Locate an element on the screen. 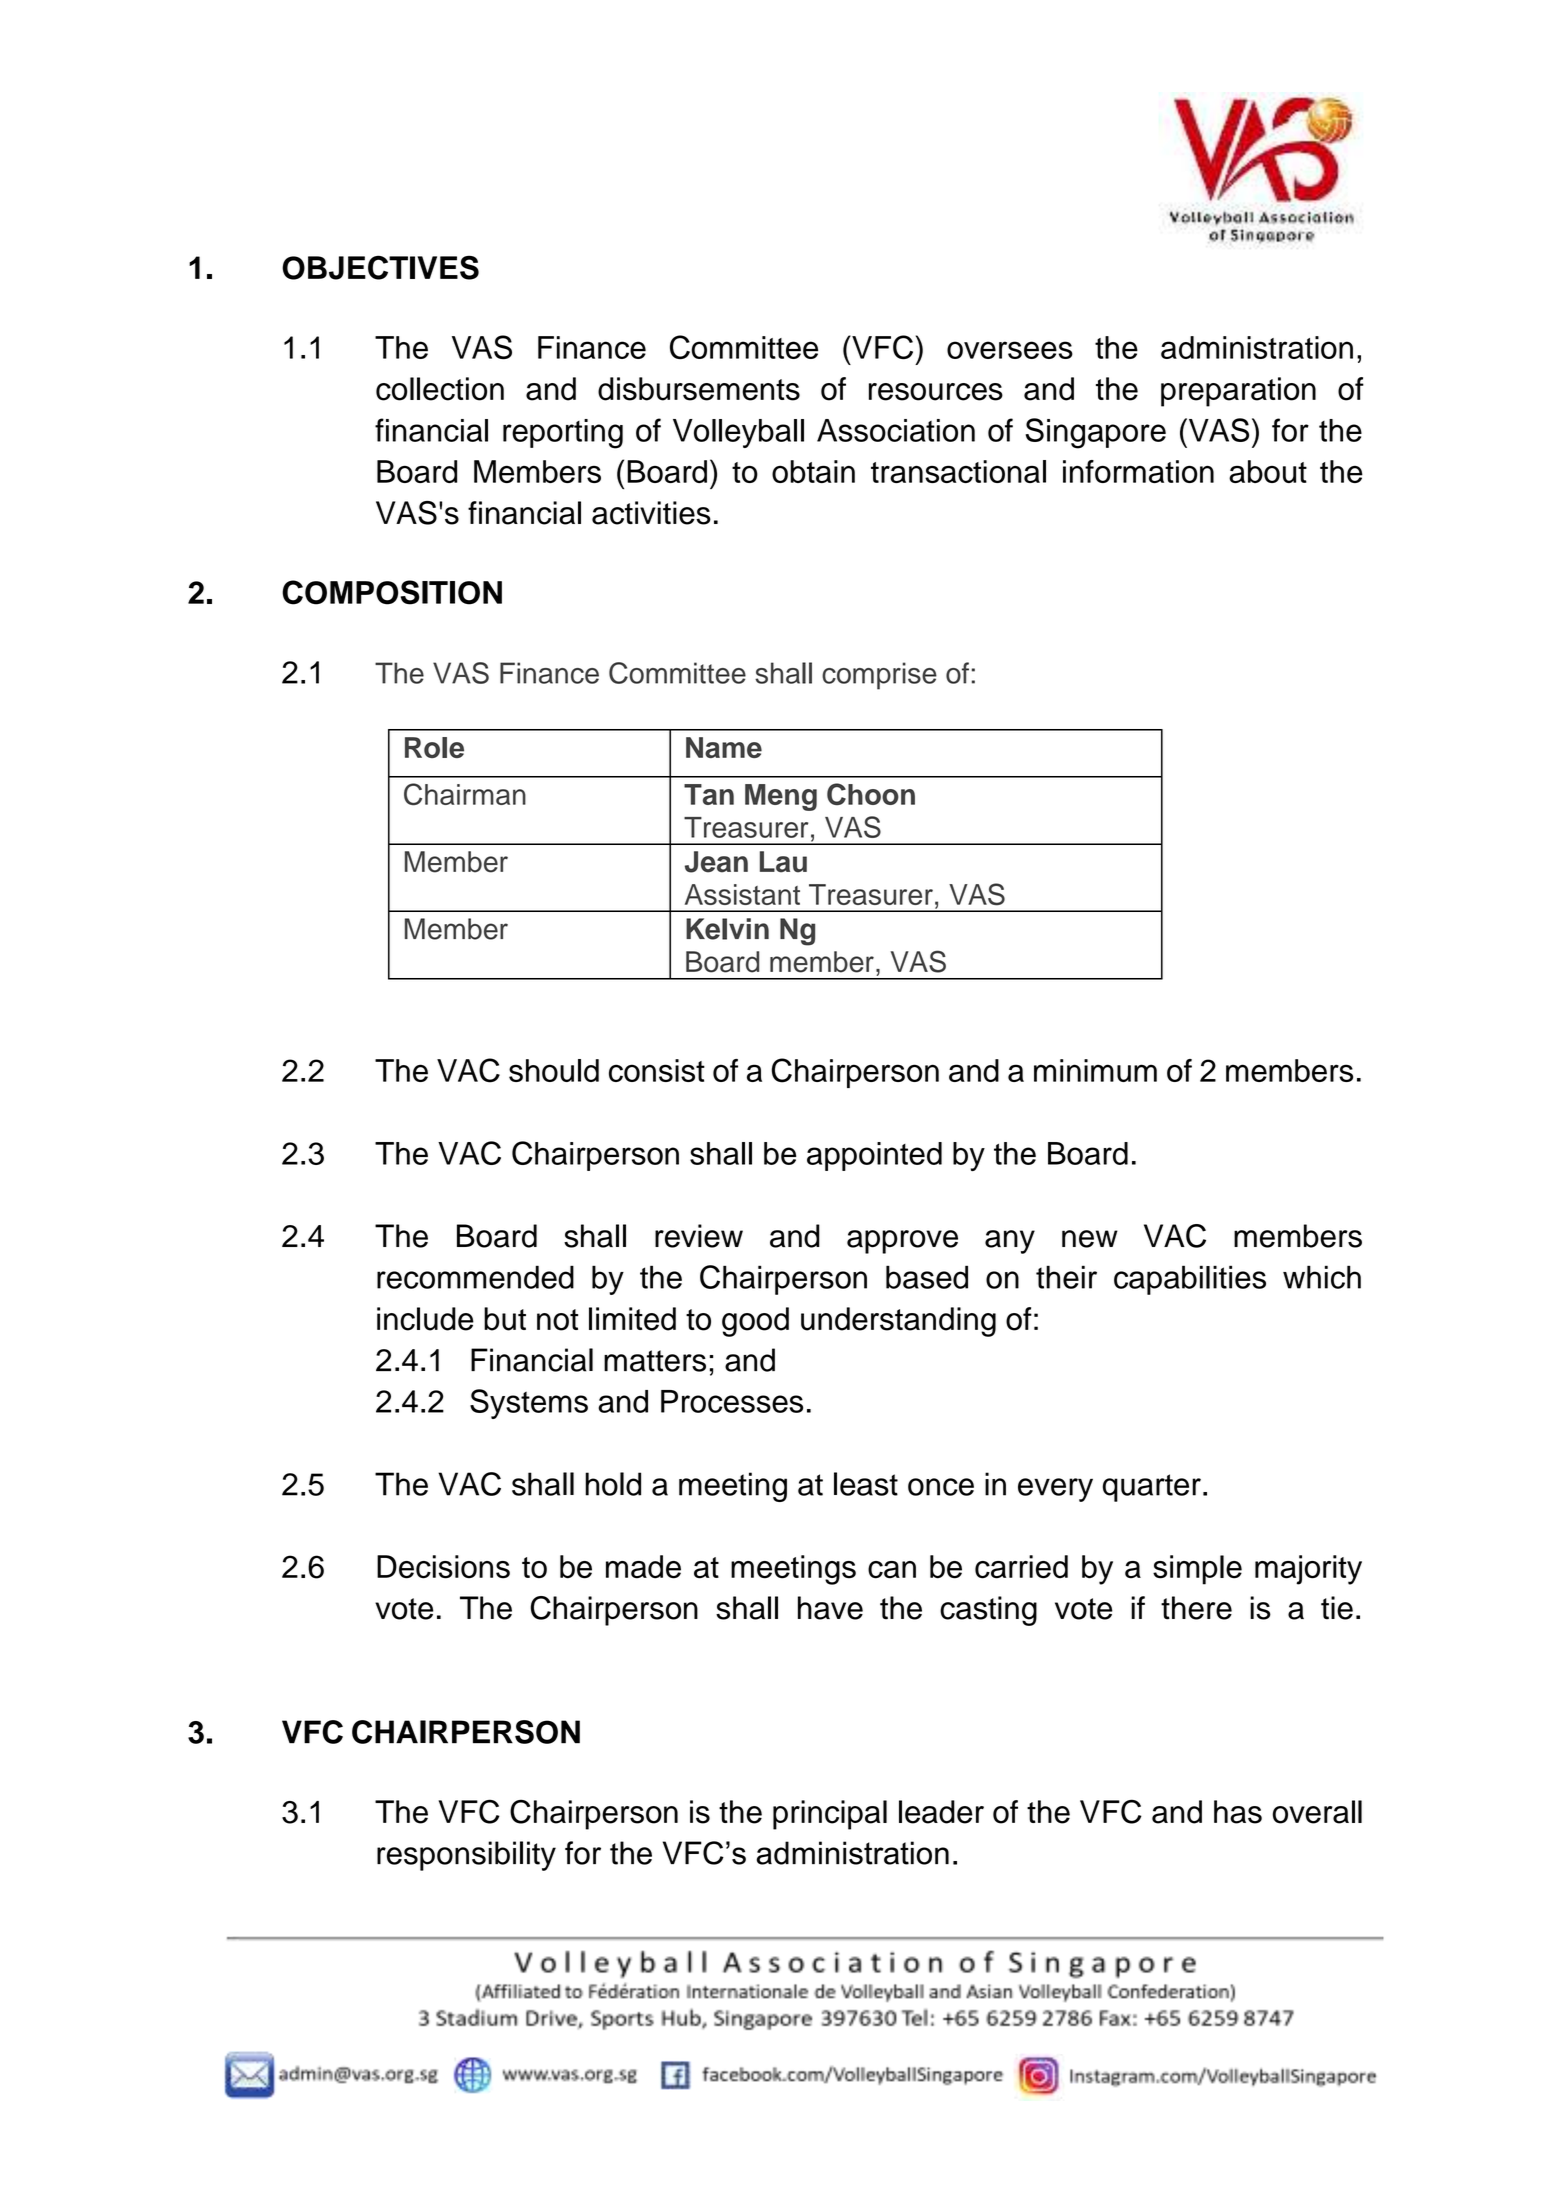 Image resolution: width=1551 pixels, height=2193 pixels. quarter is located at coordinates (1152, 1488).
